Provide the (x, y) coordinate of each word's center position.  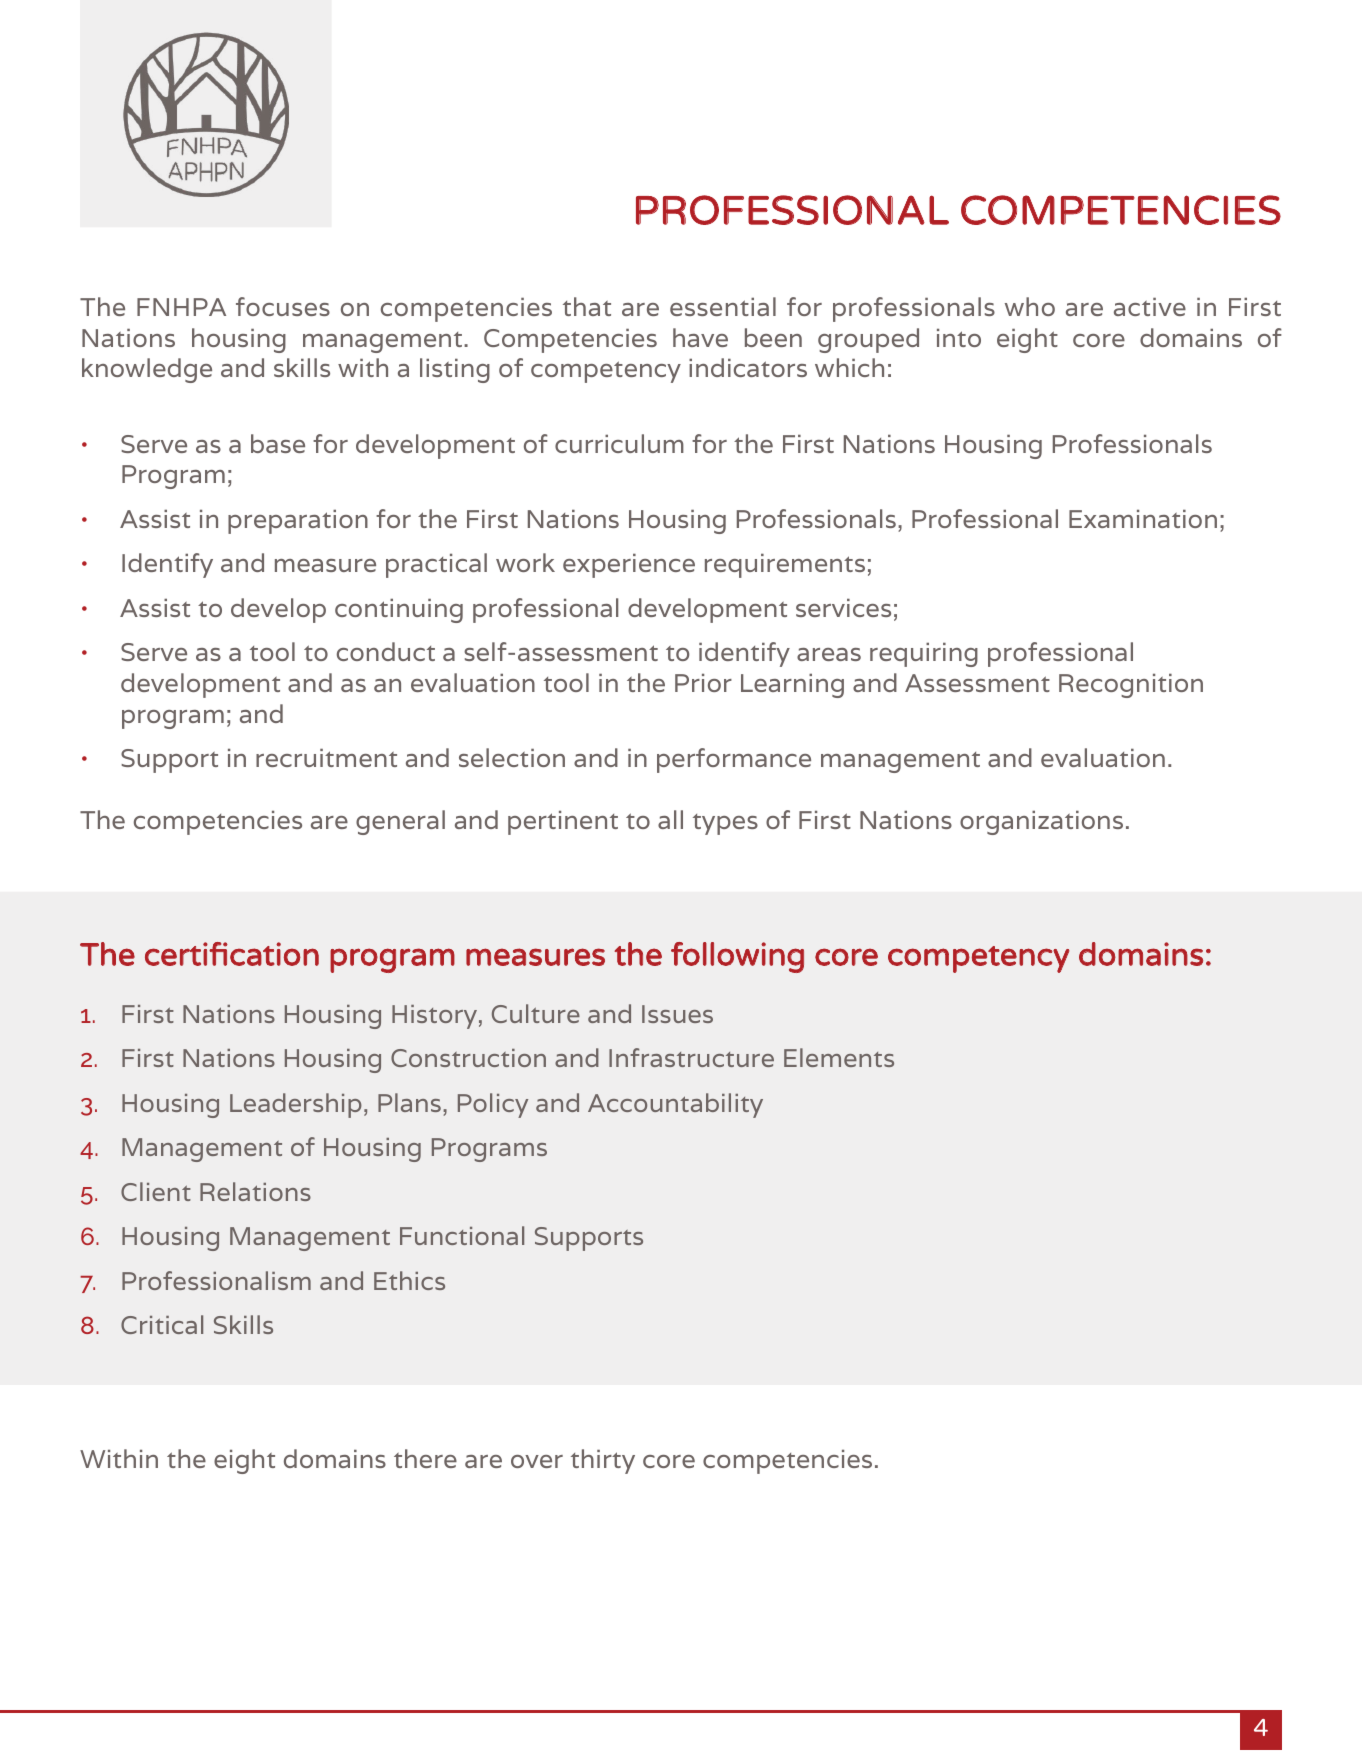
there (425, 1458)
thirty (603, 1461)
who (1030, 306)
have (700, 337)
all (670, 819)
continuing (399, 610)
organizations (1041, 822)
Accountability (675, 1105)
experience (629, 565)
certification (232, 954)
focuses (283, 306)
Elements (839, 1057)
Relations (255, 1191)
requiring (924, 654)
